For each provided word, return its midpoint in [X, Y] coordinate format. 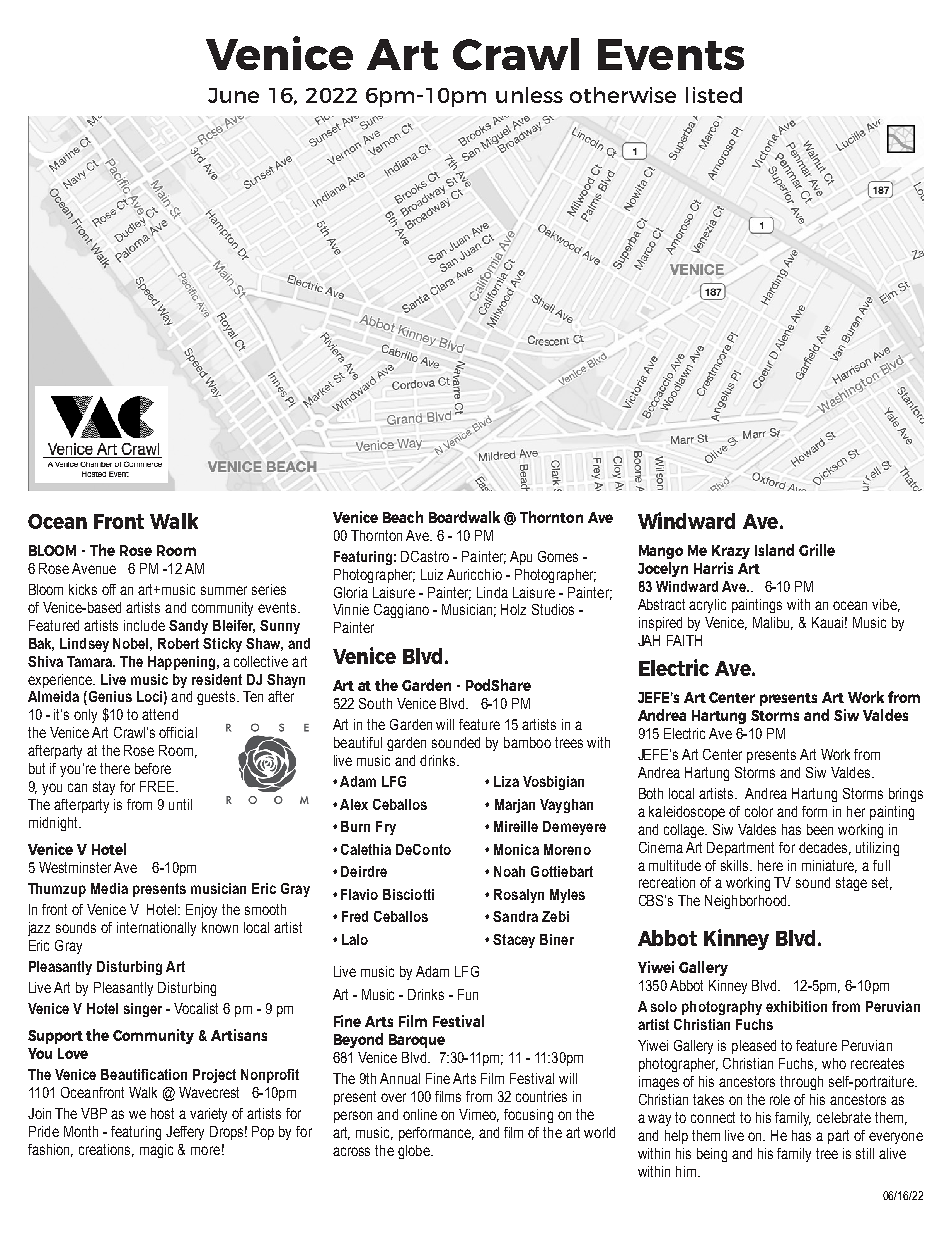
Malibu [773, 623]
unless [529, 95]
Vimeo [479, 1115]
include [144, 625]
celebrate [844, 1117]
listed [714, 95]
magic [156, 1151]
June [233, 95]
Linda [492, 592]
